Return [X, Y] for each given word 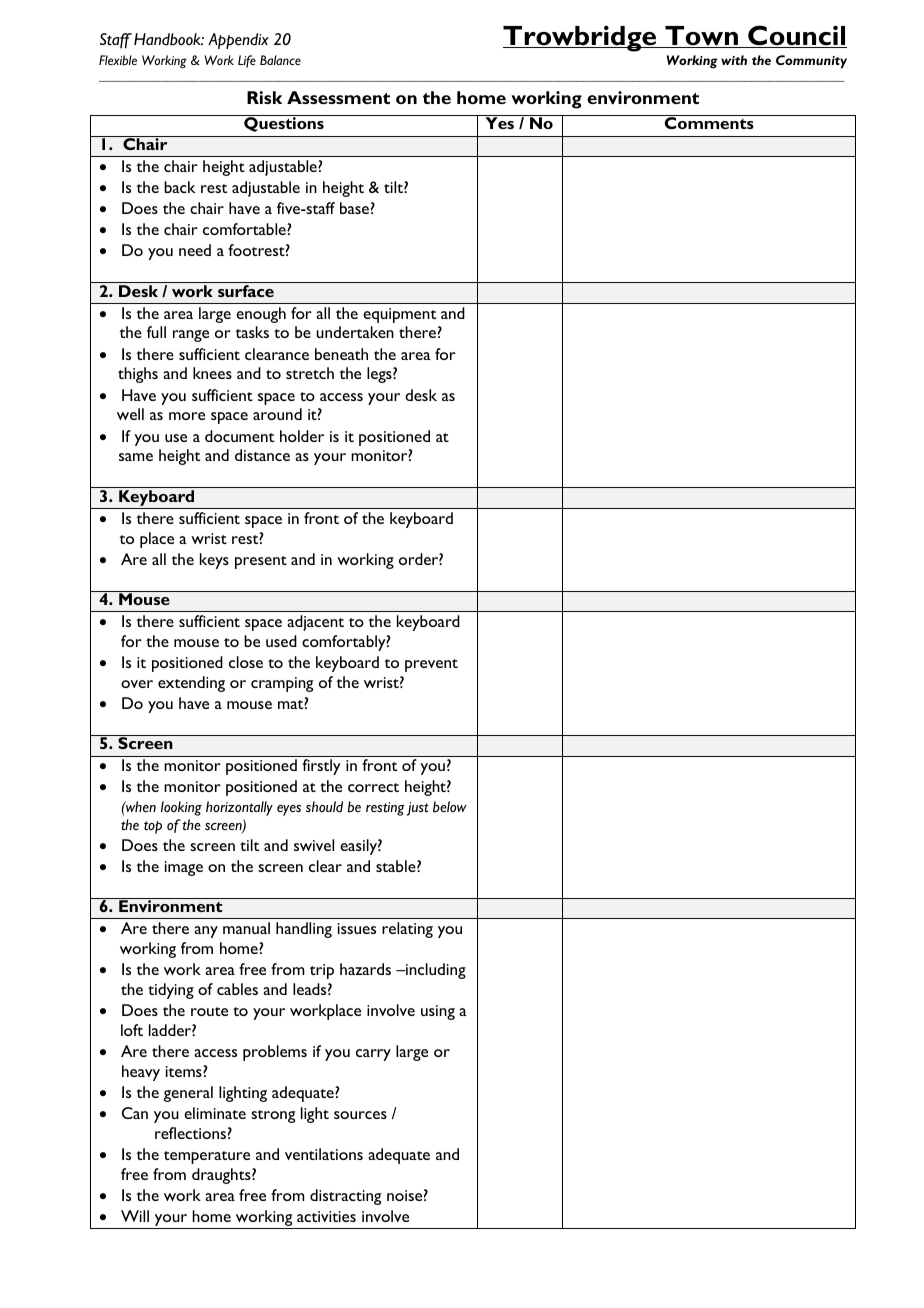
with [734, 60]
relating [407, 930]
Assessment [338, 97]
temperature [207, 1157]
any [206, 932]
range [191, 336]
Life [247, 61]
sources [360, 1115]
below [450, 807]
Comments [709, 123]
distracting [345, 1197]
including [435, 971]
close [246, 662]
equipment [399, 315]
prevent [431, 665]
